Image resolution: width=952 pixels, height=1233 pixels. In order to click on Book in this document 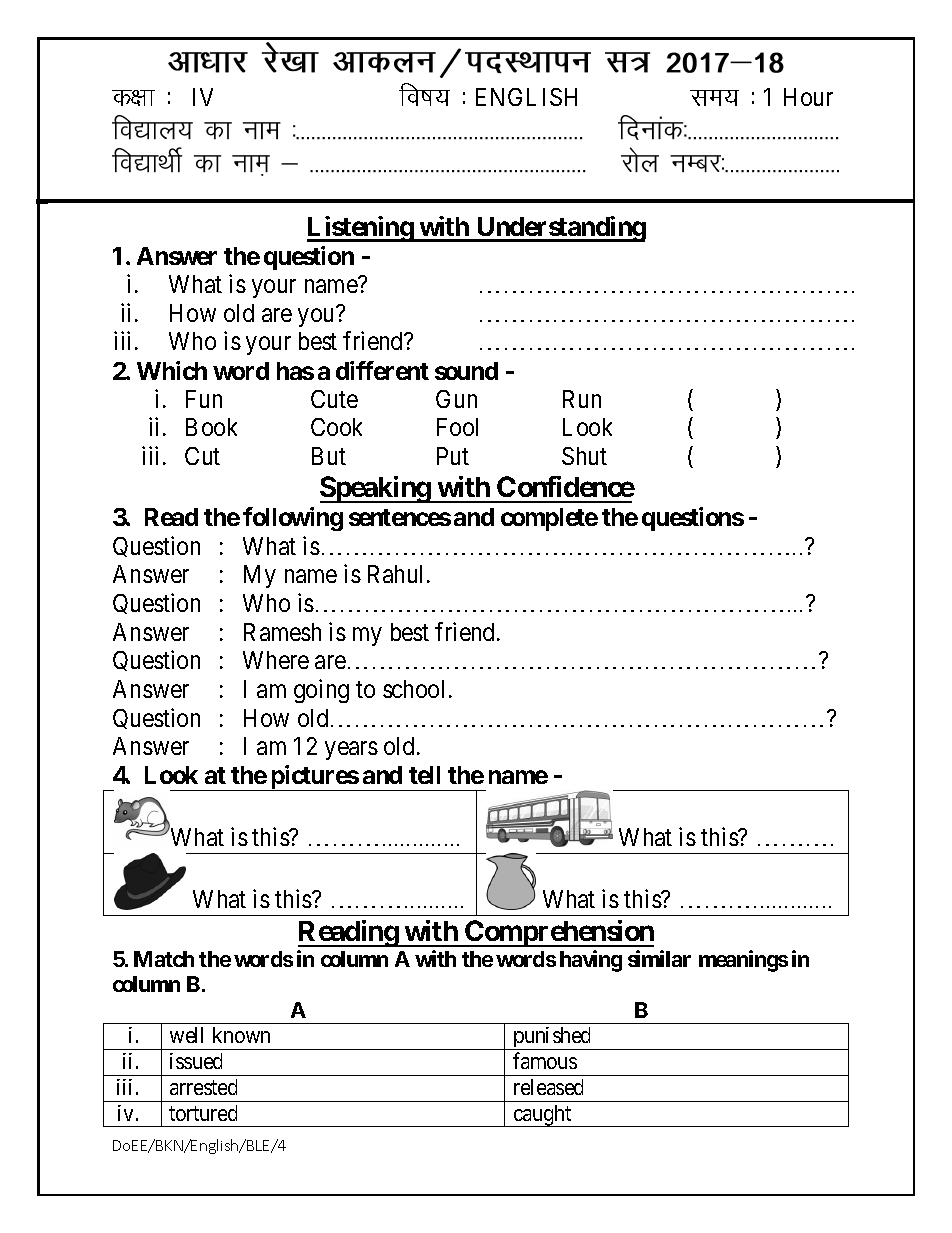, I will do `click(211, 427)`.
